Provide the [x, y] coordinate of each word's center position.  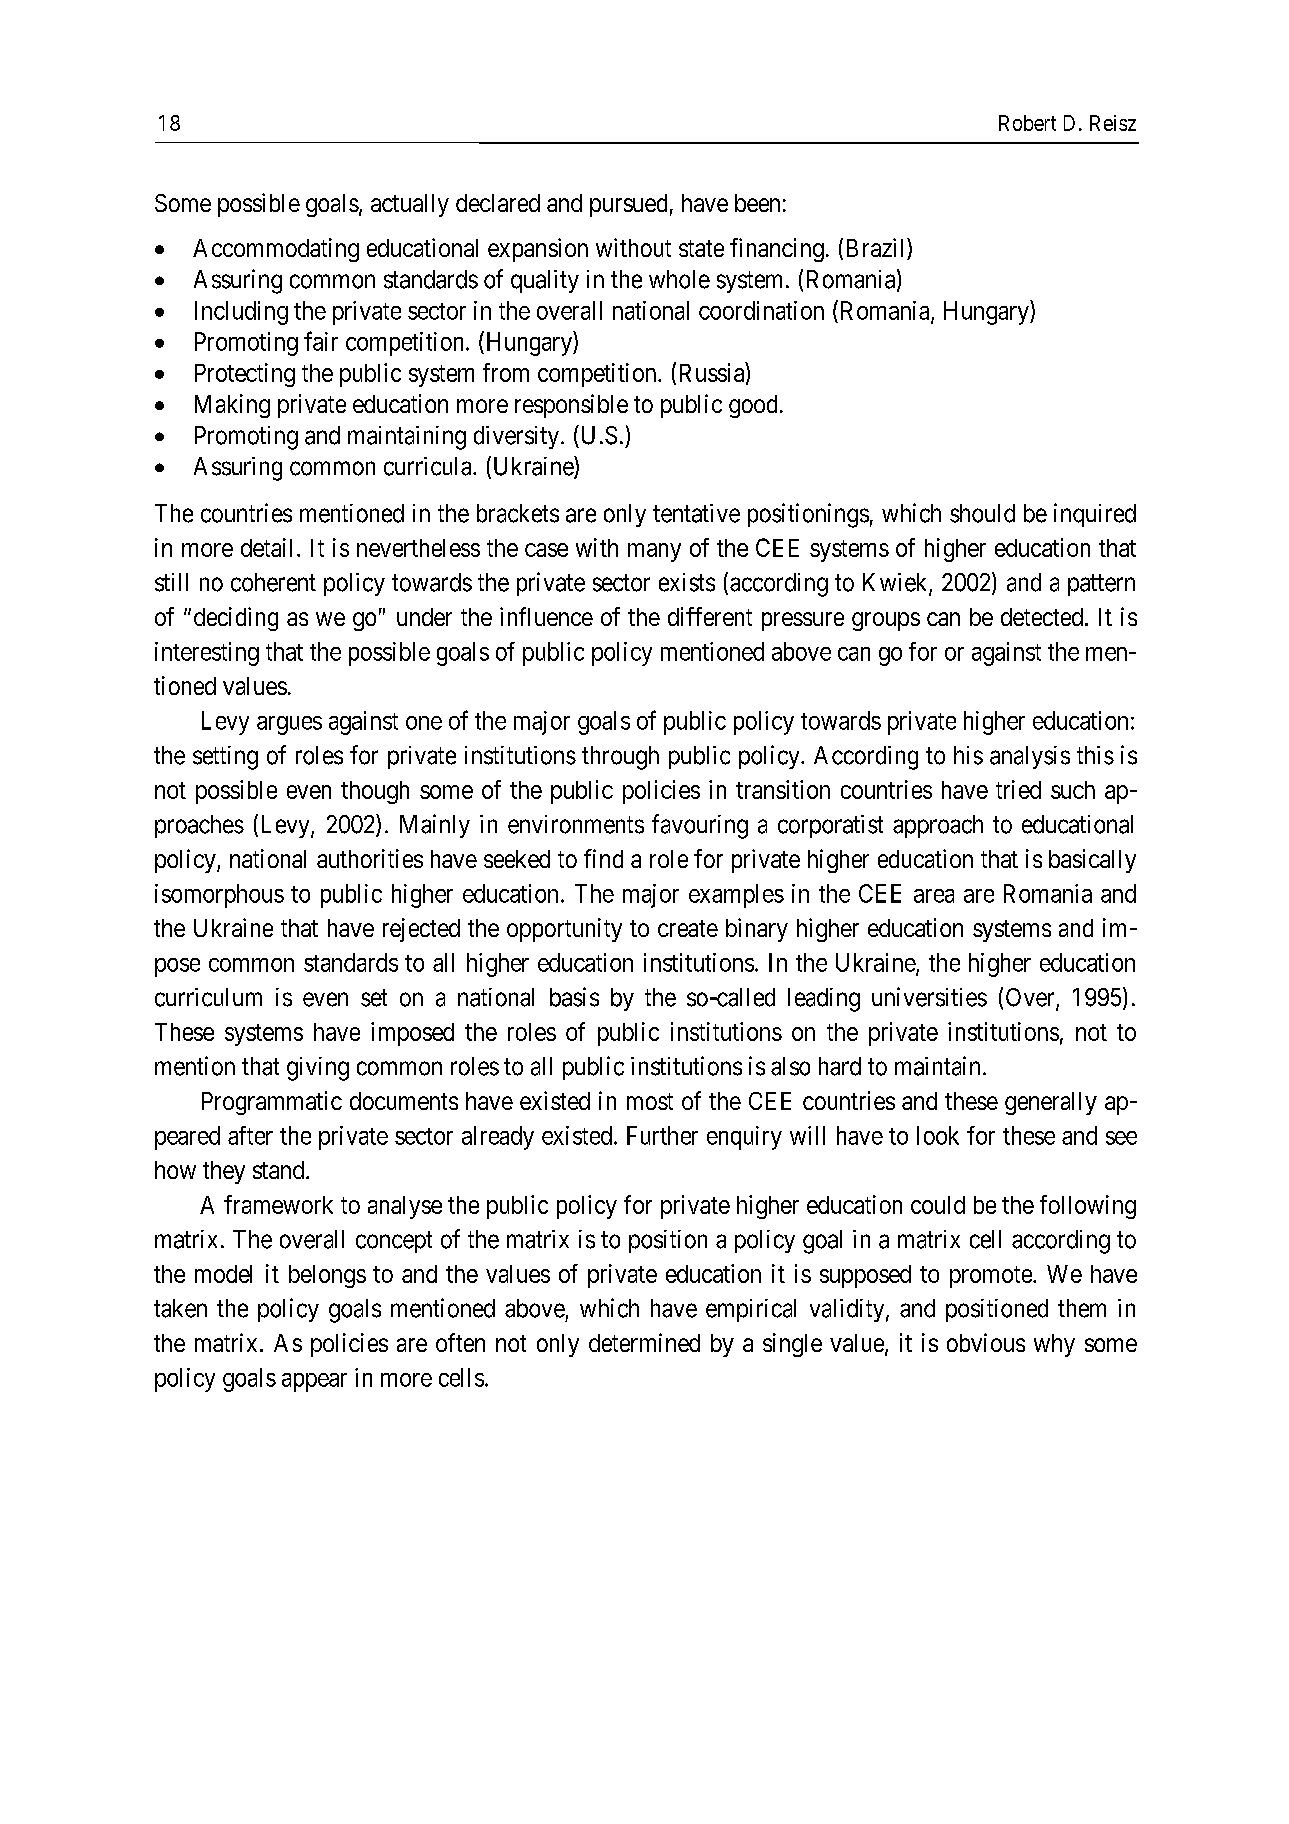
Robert [1027, 123]
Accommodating [276, 250]
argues [289, 725]
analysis [1030, 757]
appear [314, 1382]
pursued [628, 205]
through [620, 758]
